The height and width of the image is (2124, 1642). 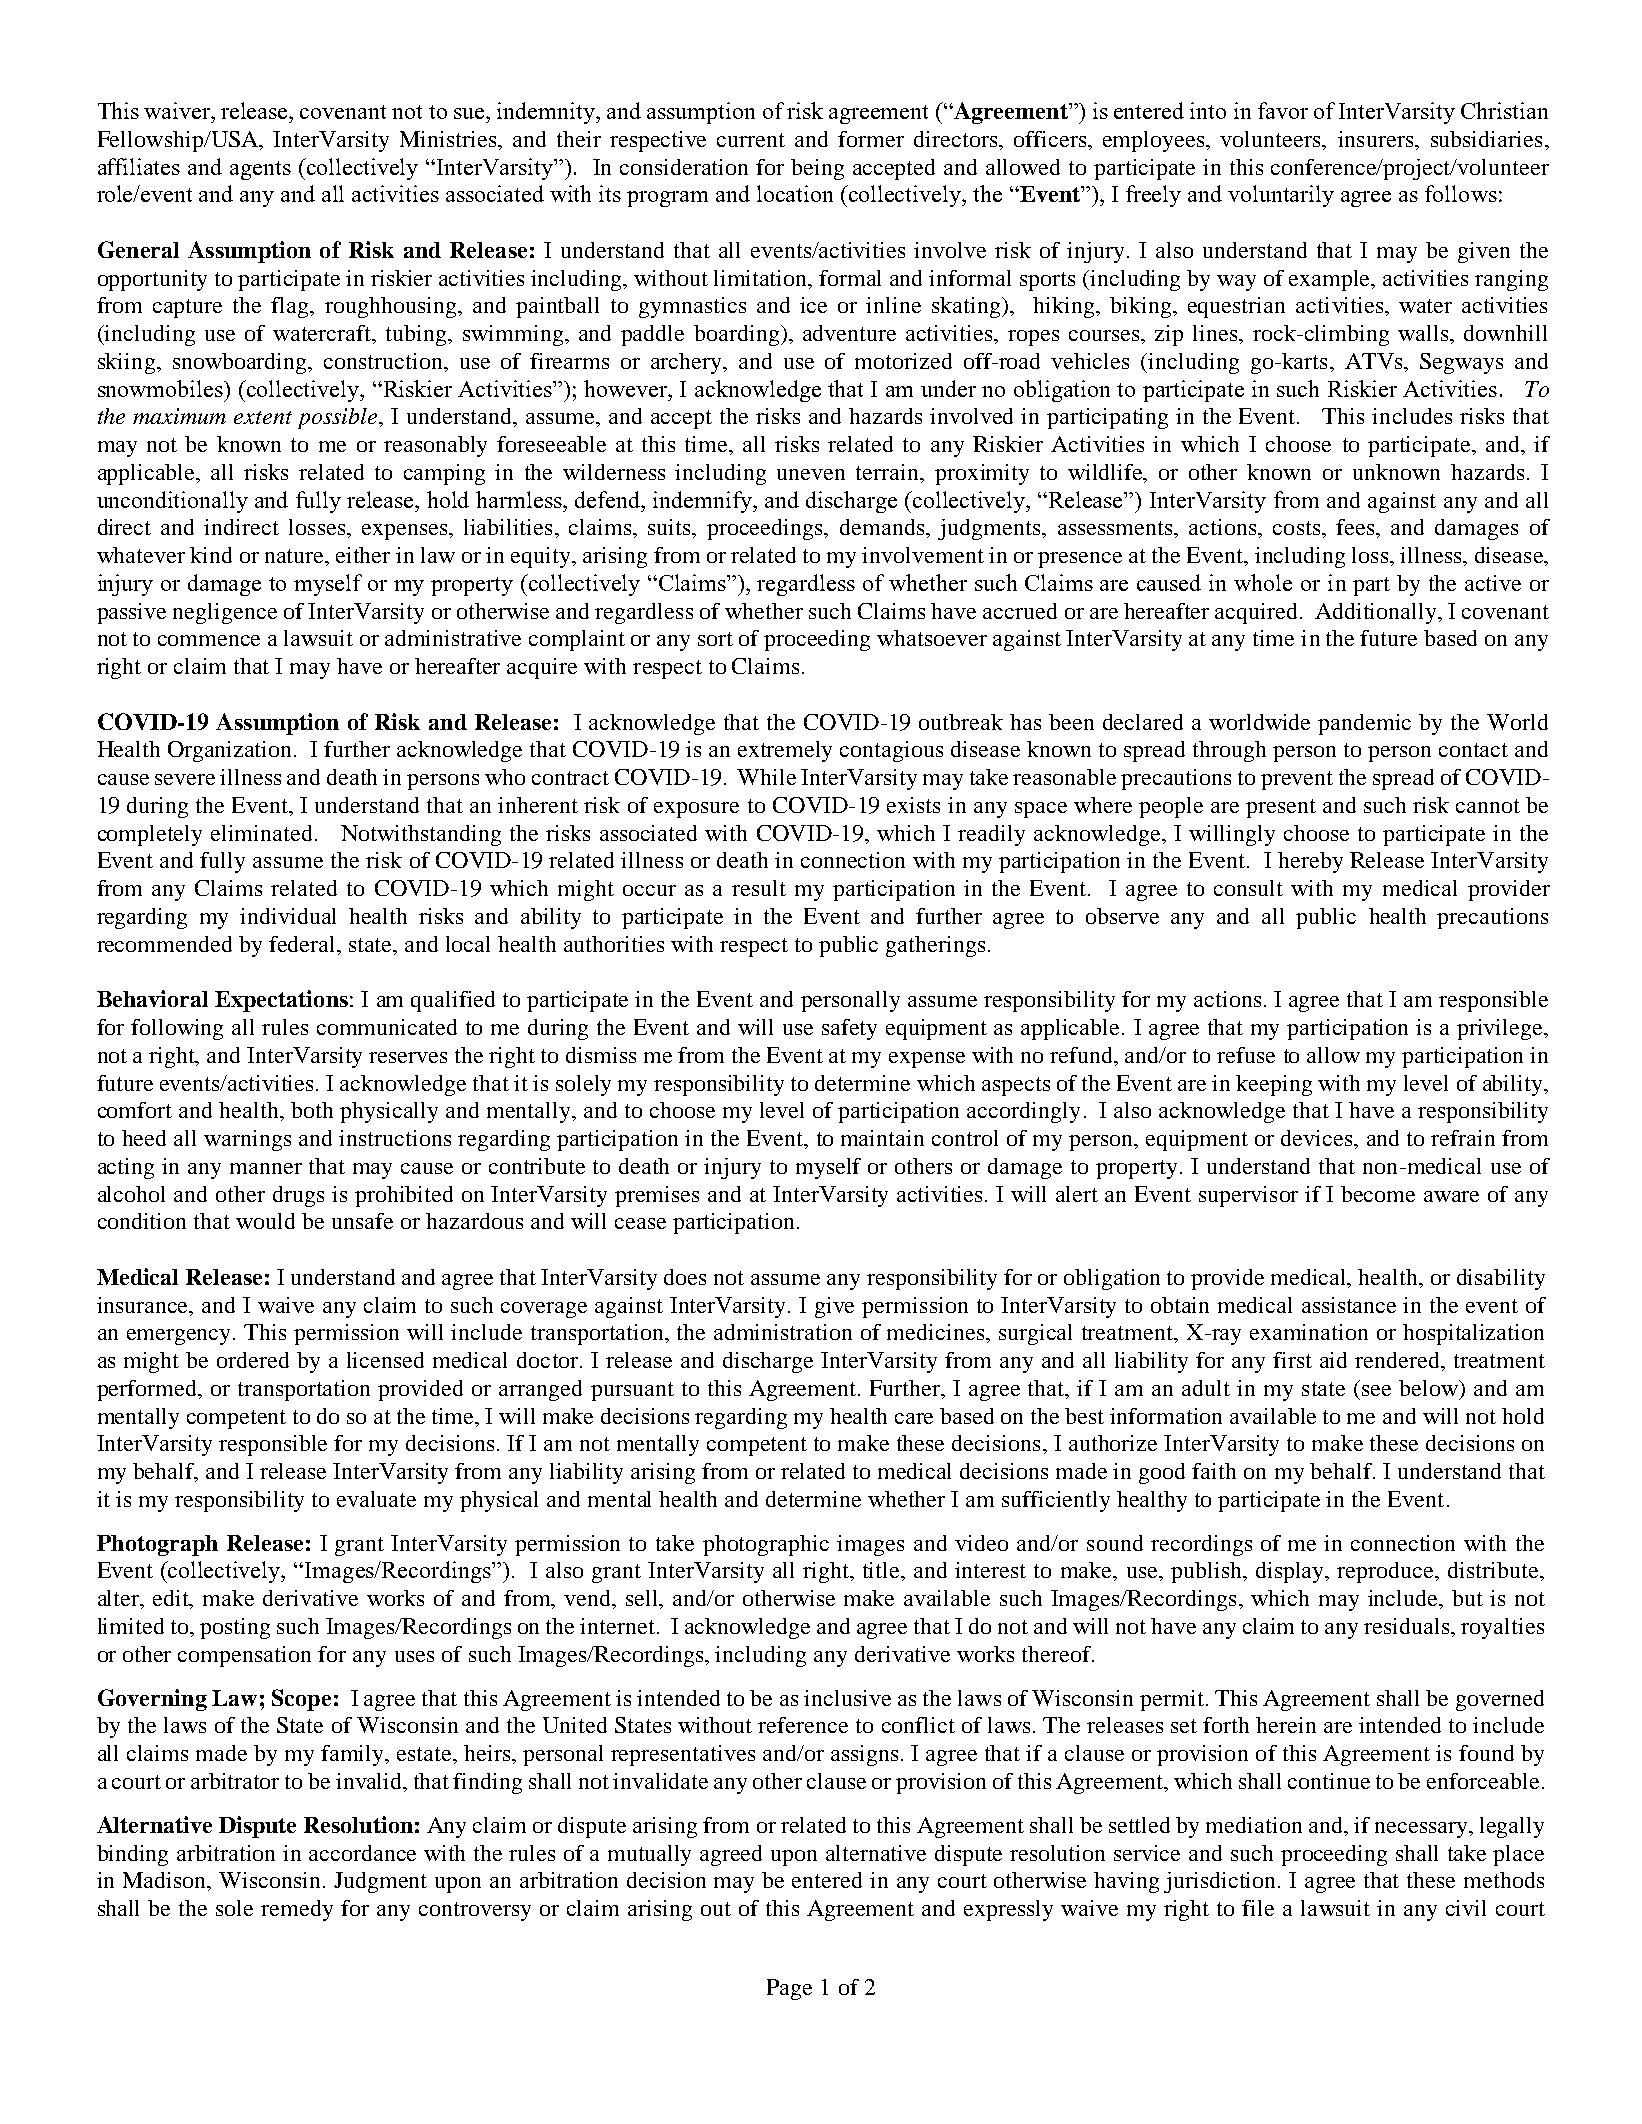 I want to click on agents, so click(x=260, y=170).
